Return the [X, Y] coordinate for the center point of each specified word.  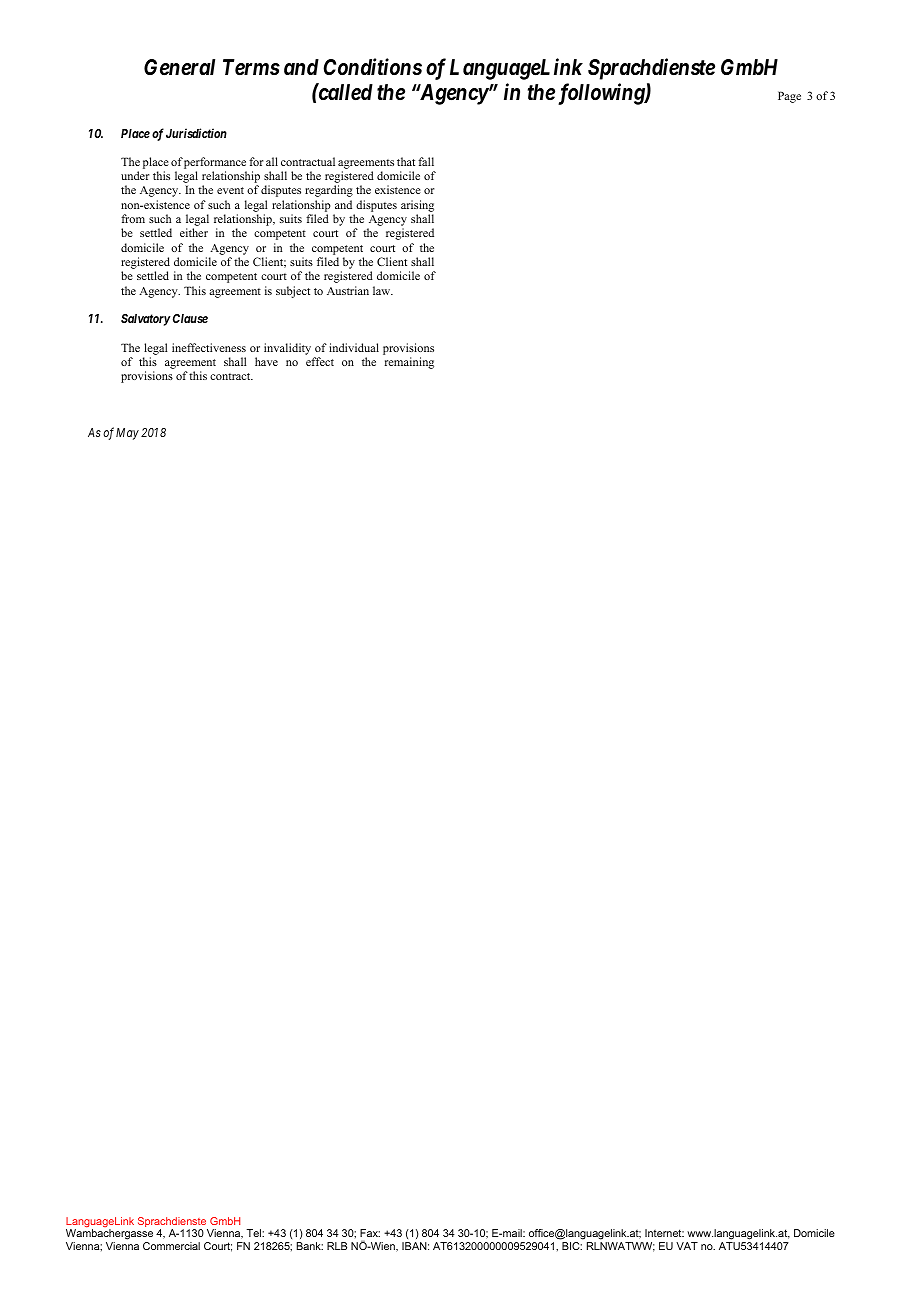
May [127, 434]
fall [426, 161]
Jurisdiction [196, 133]
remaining [409, 363]
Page [789, 97]
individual [354, 347]
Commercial [171, 1246]
